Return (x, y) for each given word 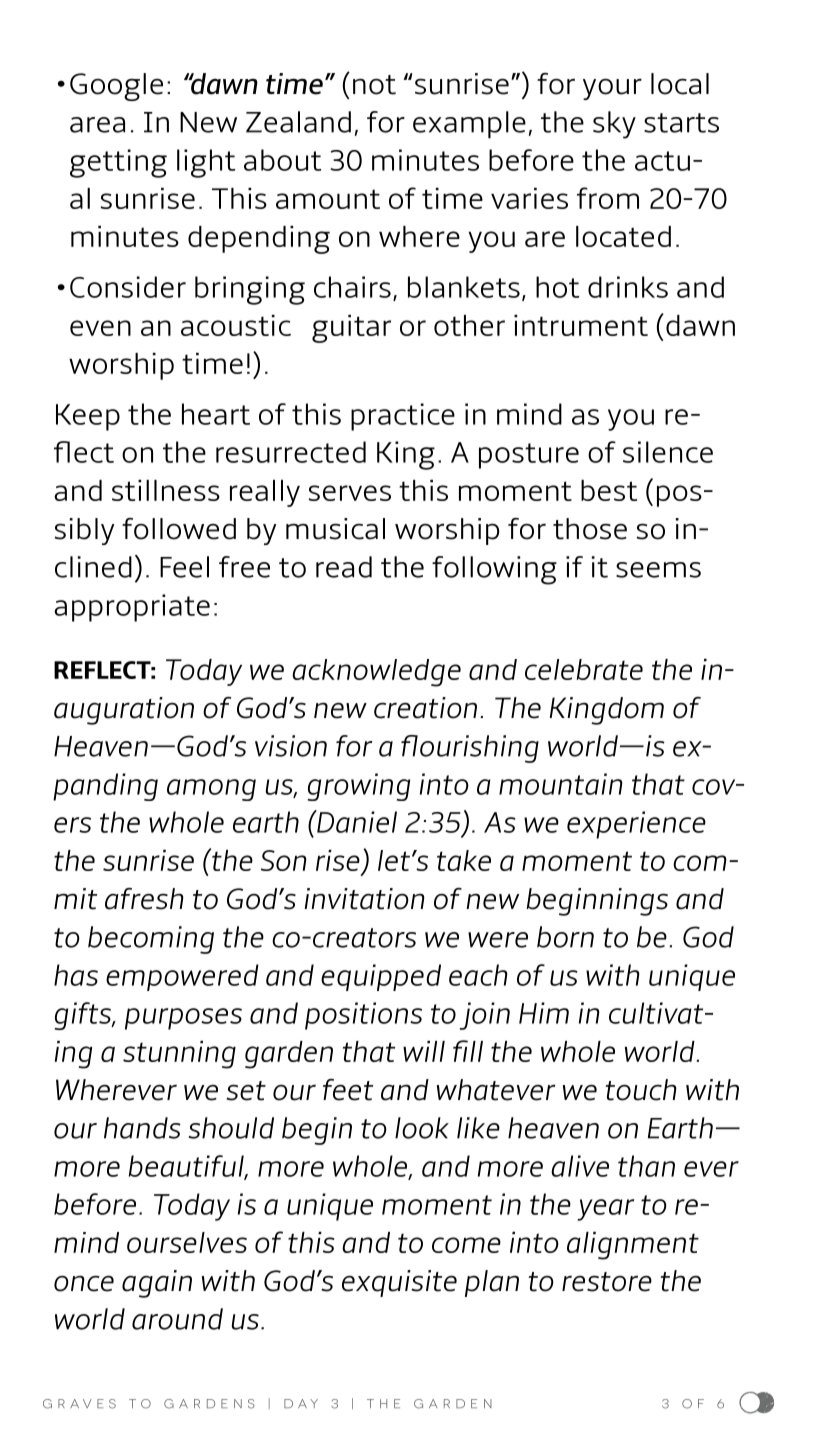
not (374, 85)
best (609, 490)
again (157, 1284)
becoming (151, 940)
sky (614, 125)
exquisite (399, 1283)
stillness (166, 490)
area (97, 125)
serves (349, 493)
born (565, 937)
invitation (364, 899)
